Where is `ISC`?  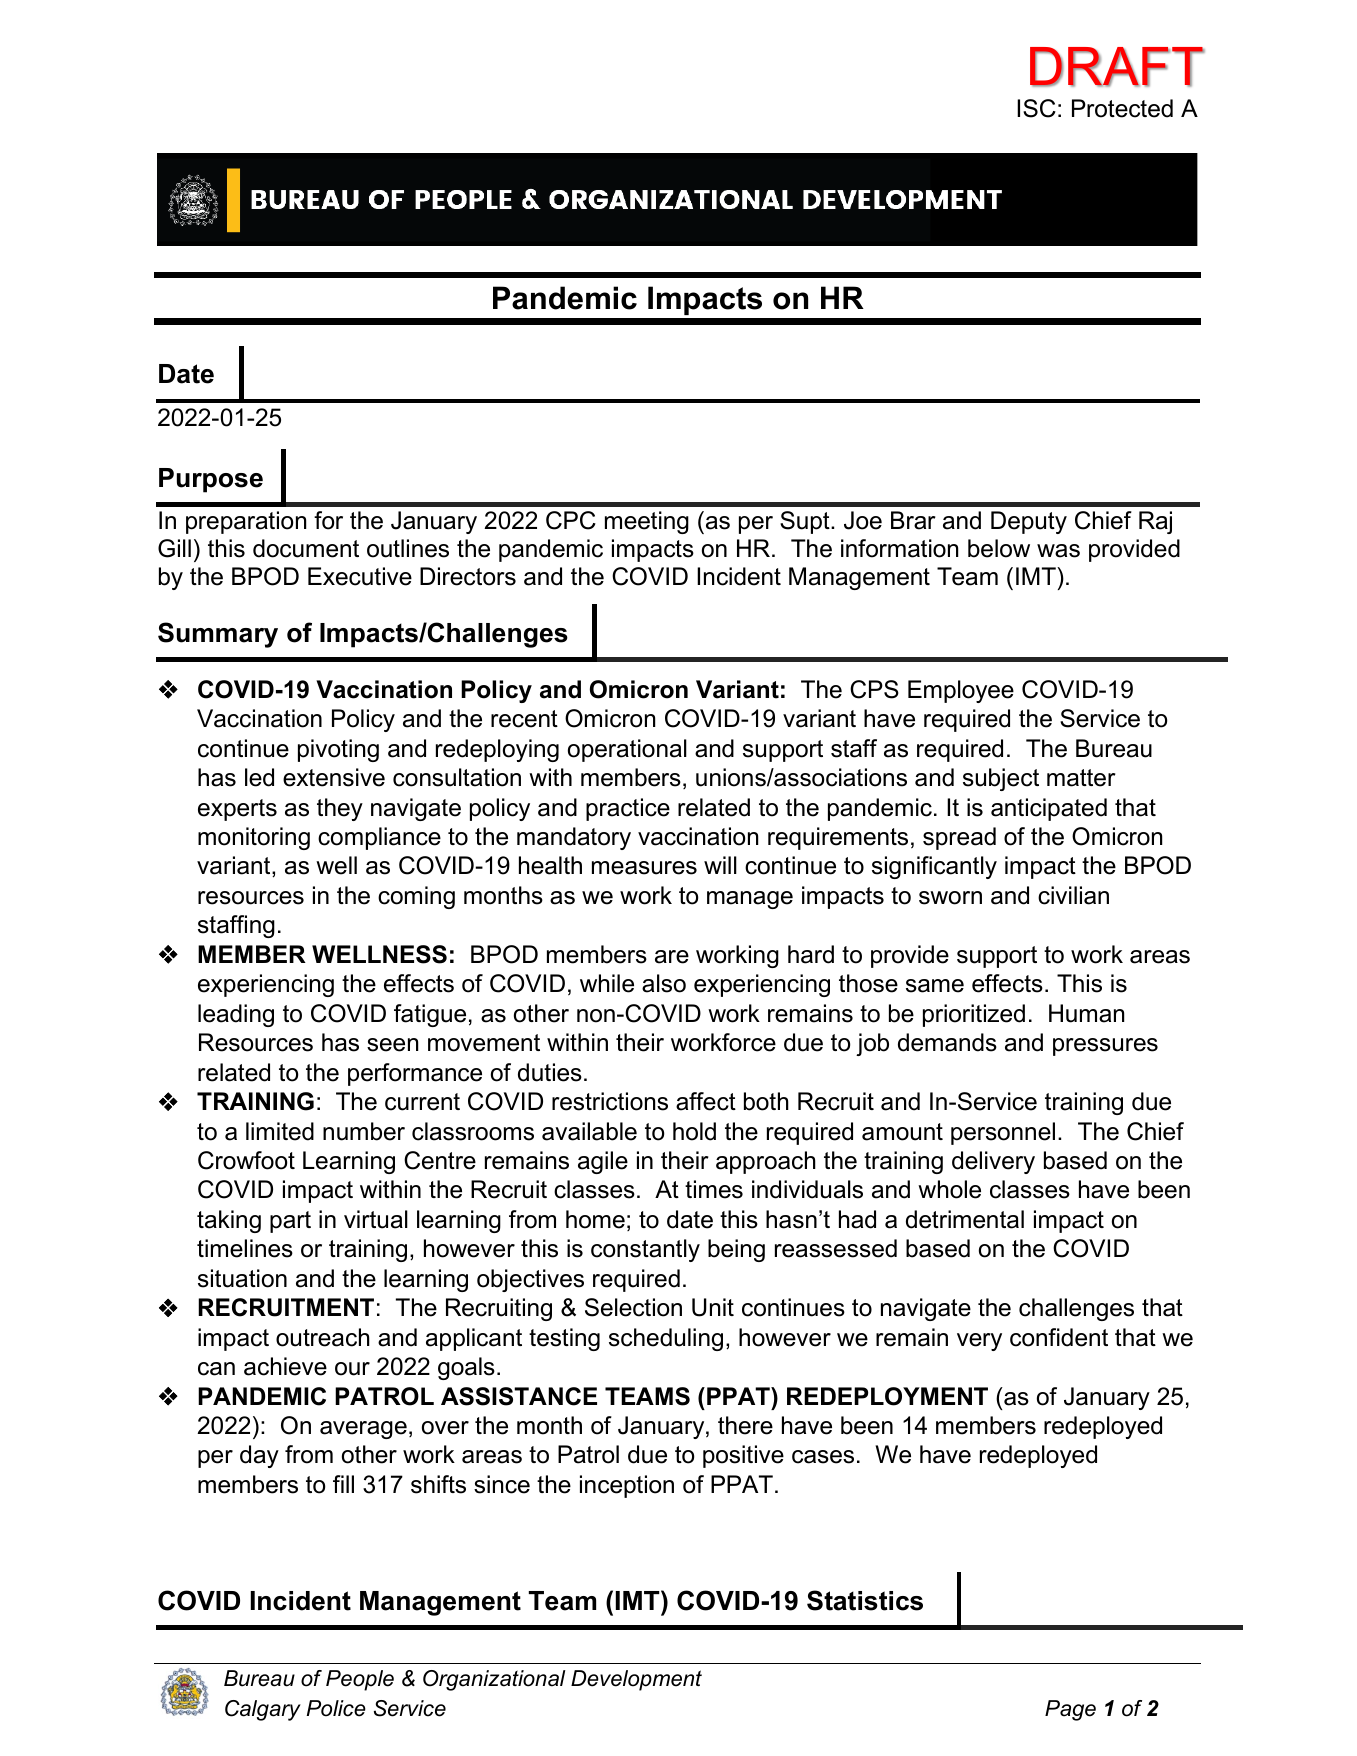 ISC is located at coordinates (1036, 108).
